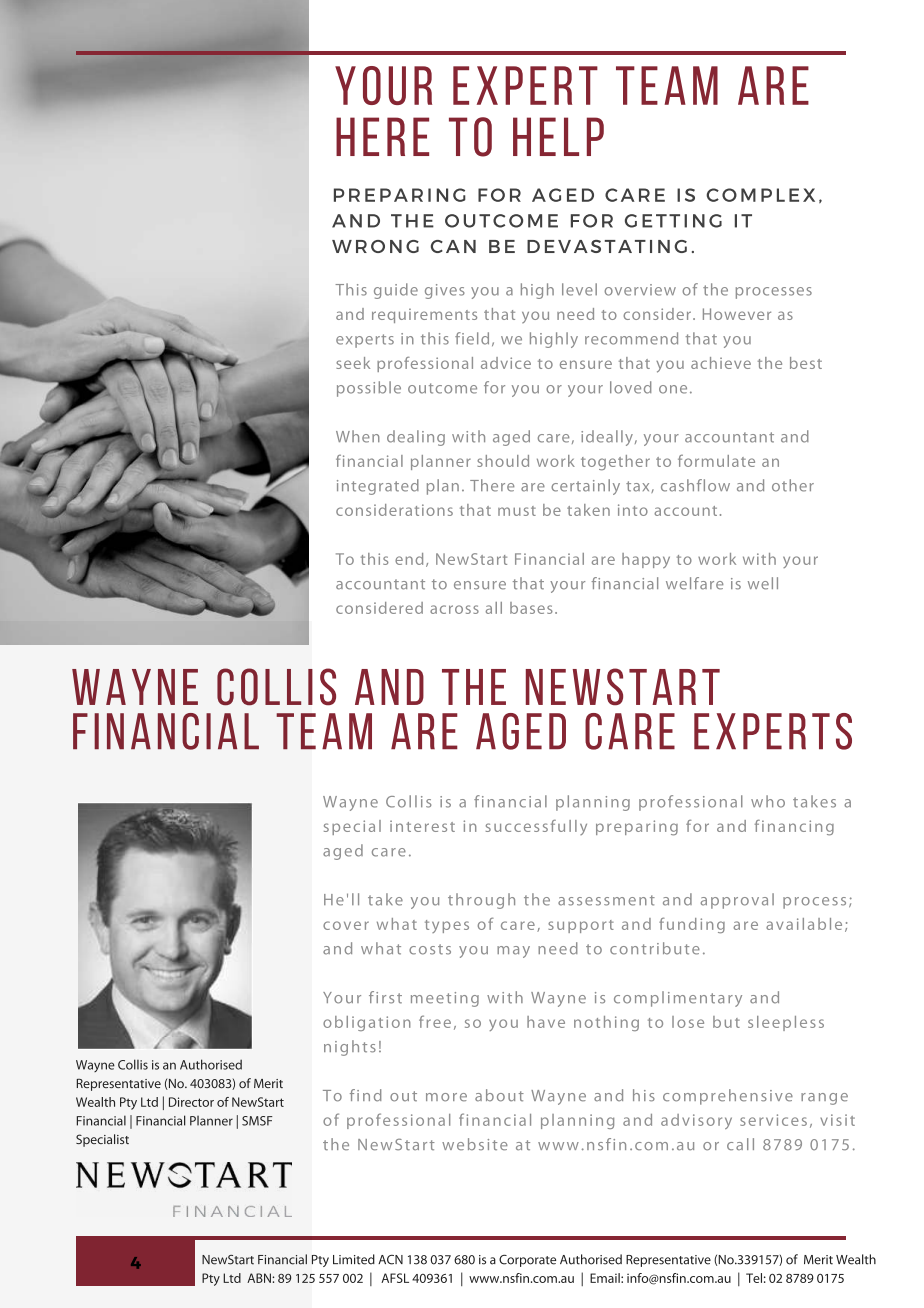  Describe the element at coordinates (737, 314) in the screenshot. I see `However` at that location.
